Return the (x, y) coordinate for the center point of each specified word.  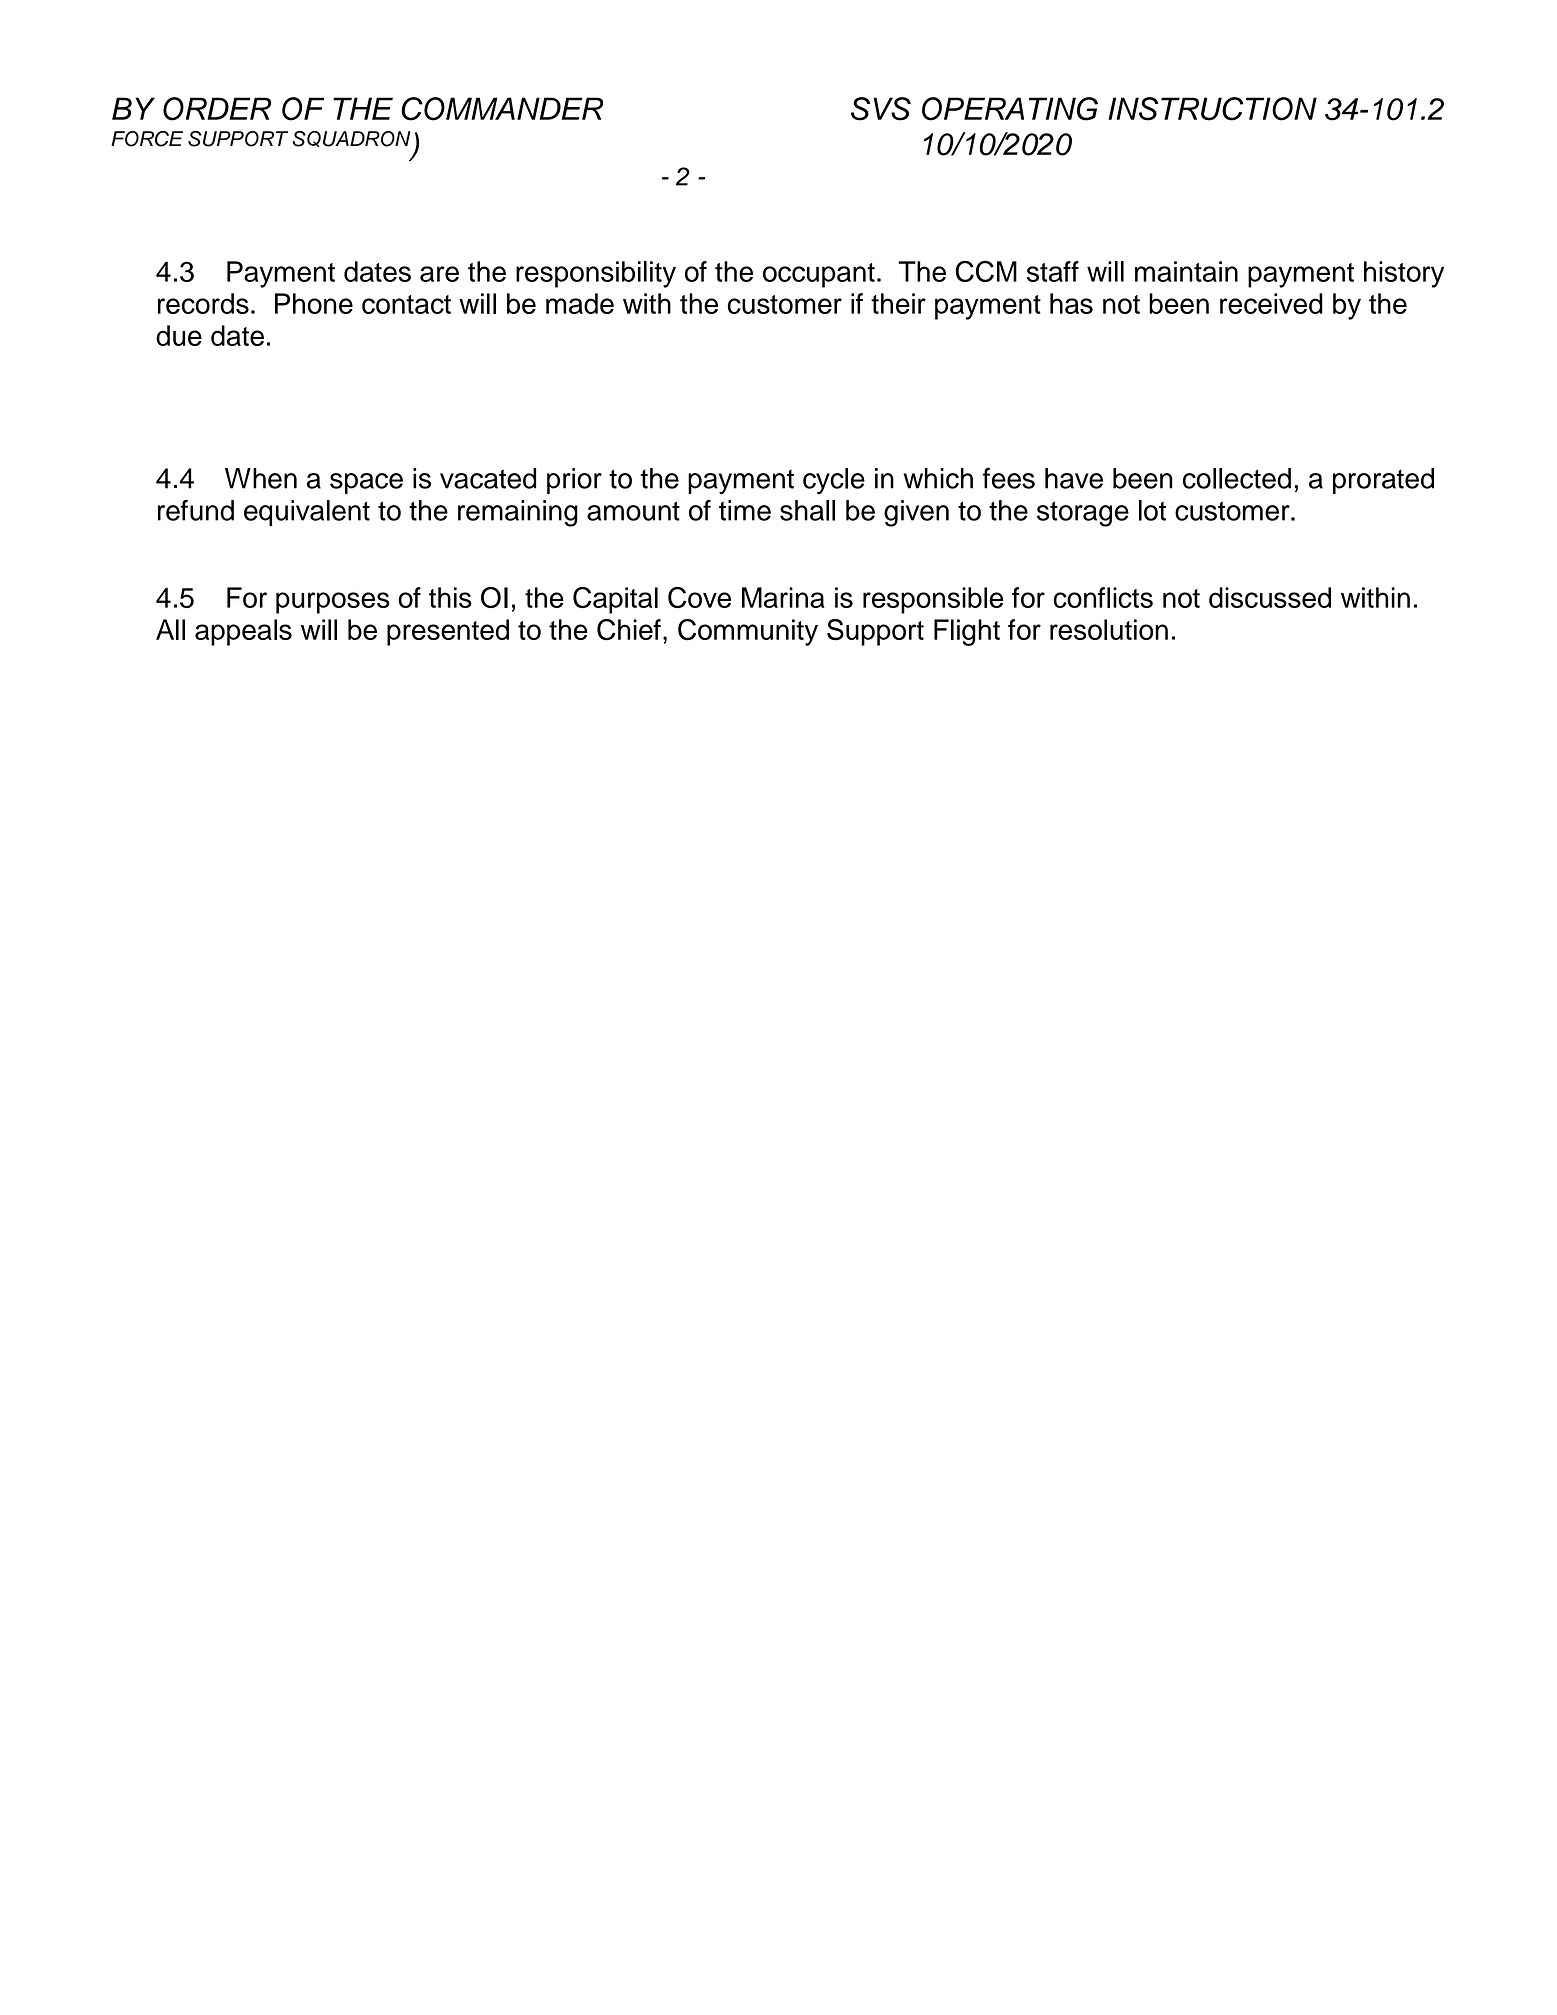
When (261, 478)
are (439, 274)
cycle (834, 481)
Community (748, 632)
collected (1237, 478)
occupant (819, 275)
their (898, 303)
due (179, 335)
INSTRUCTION (1212, 109)
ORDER (217, 109)
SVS (881, 109)
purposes (333, 603)
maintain (1186, 271)
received (1271, 303)
